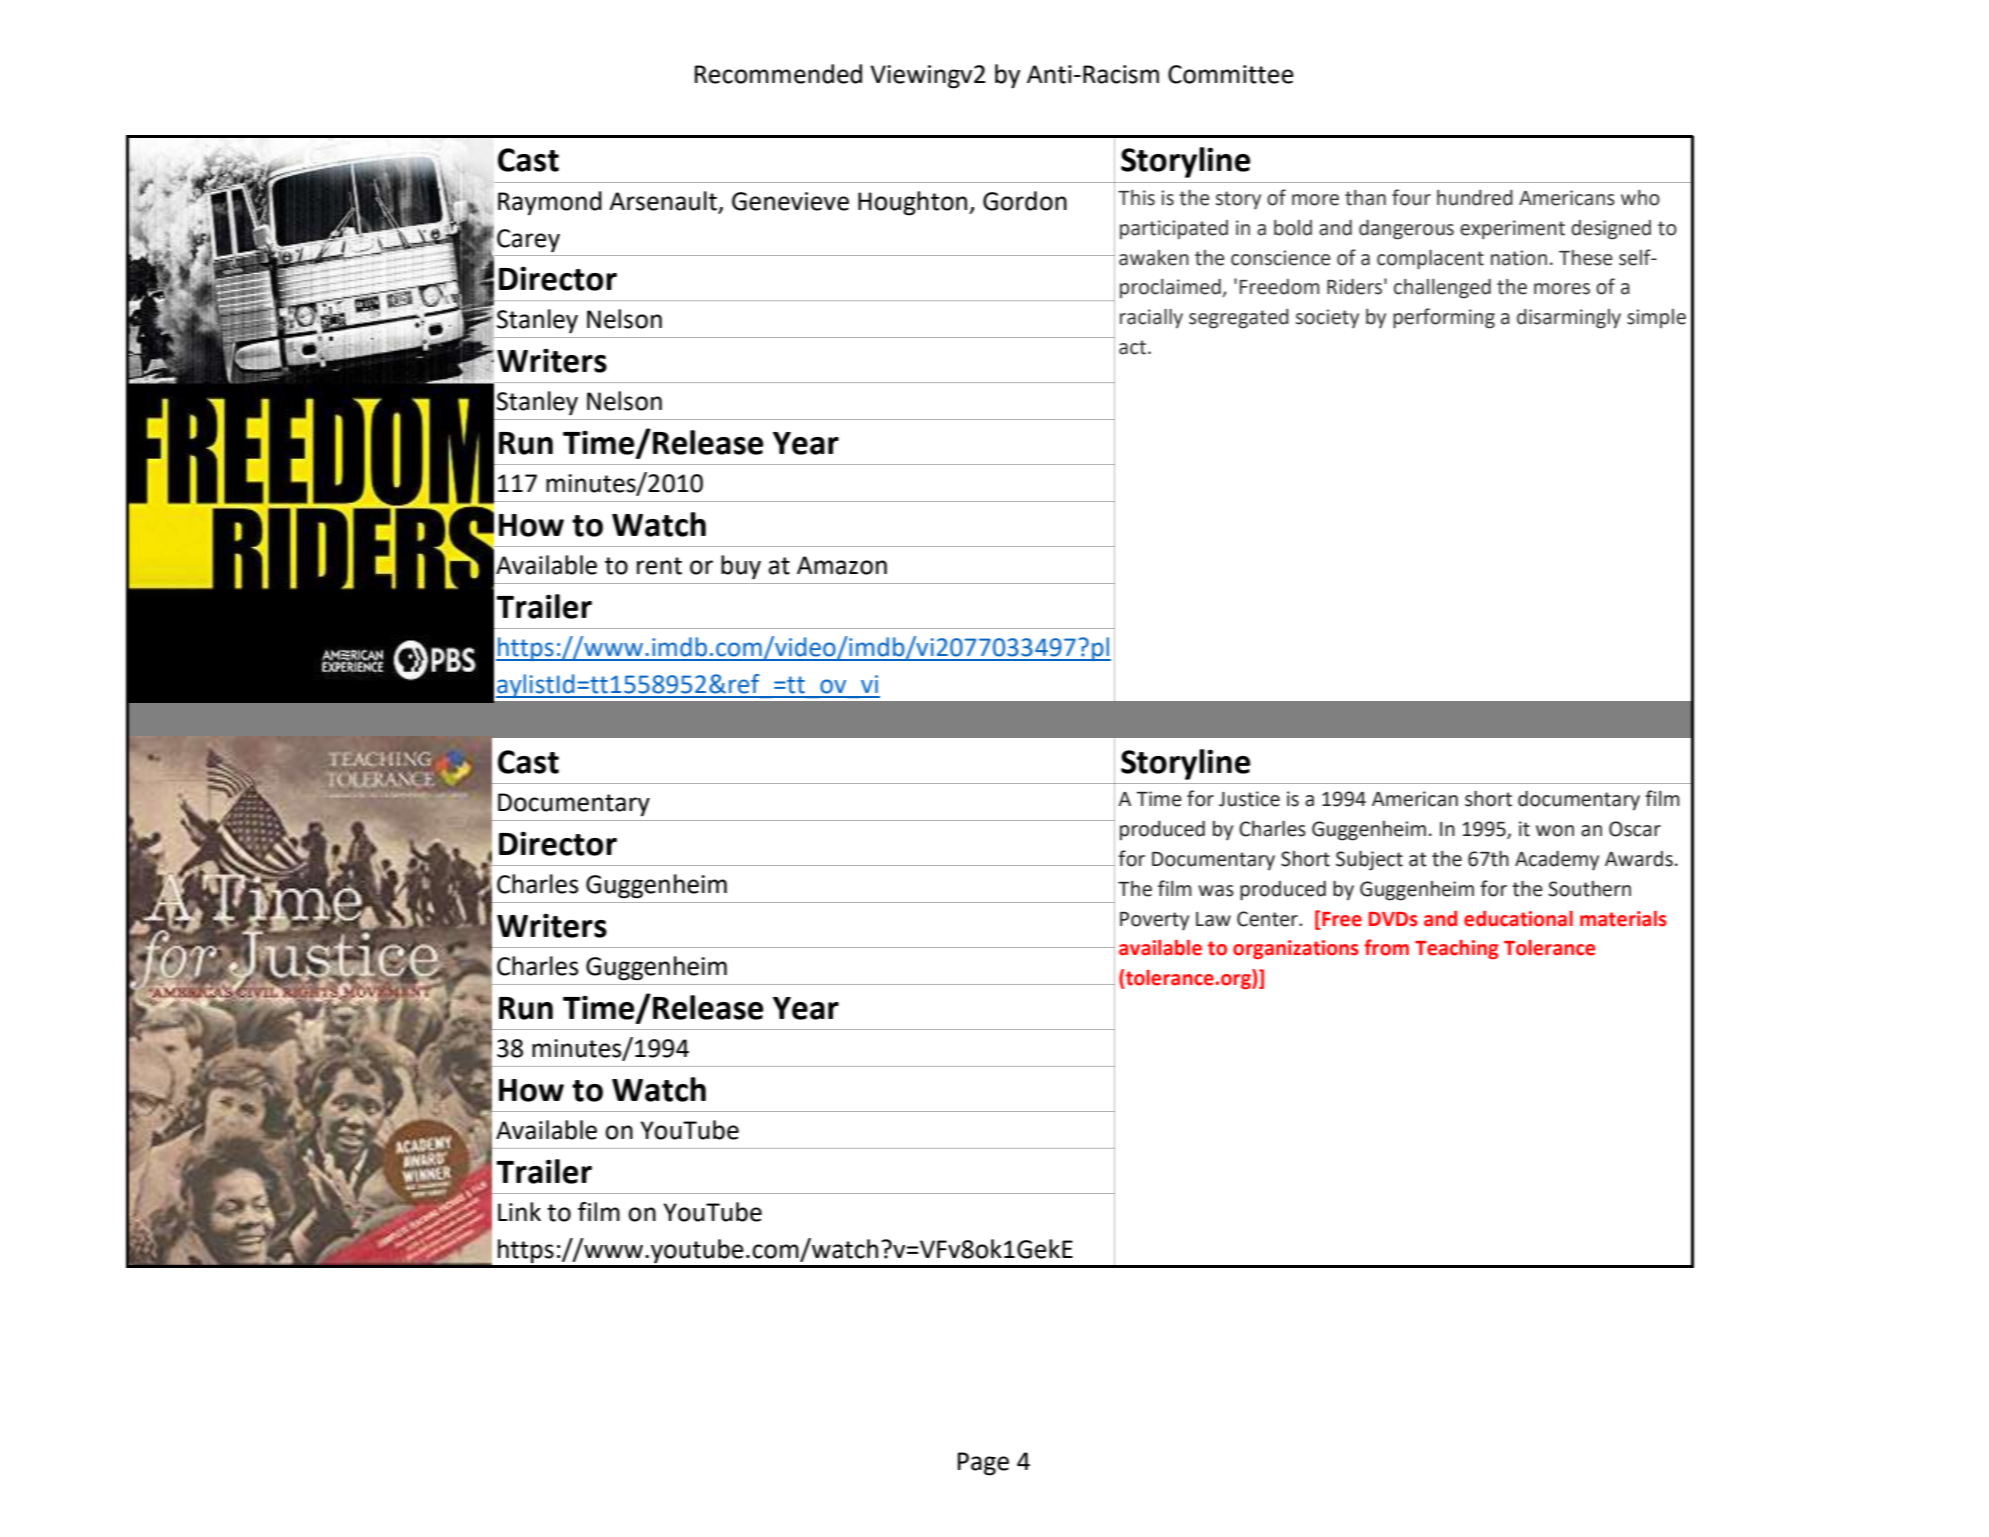 This page has height=1537, width=1989. Describe the element at coordinates (1457, 949) in the page. I see `Teaching` at that location.
